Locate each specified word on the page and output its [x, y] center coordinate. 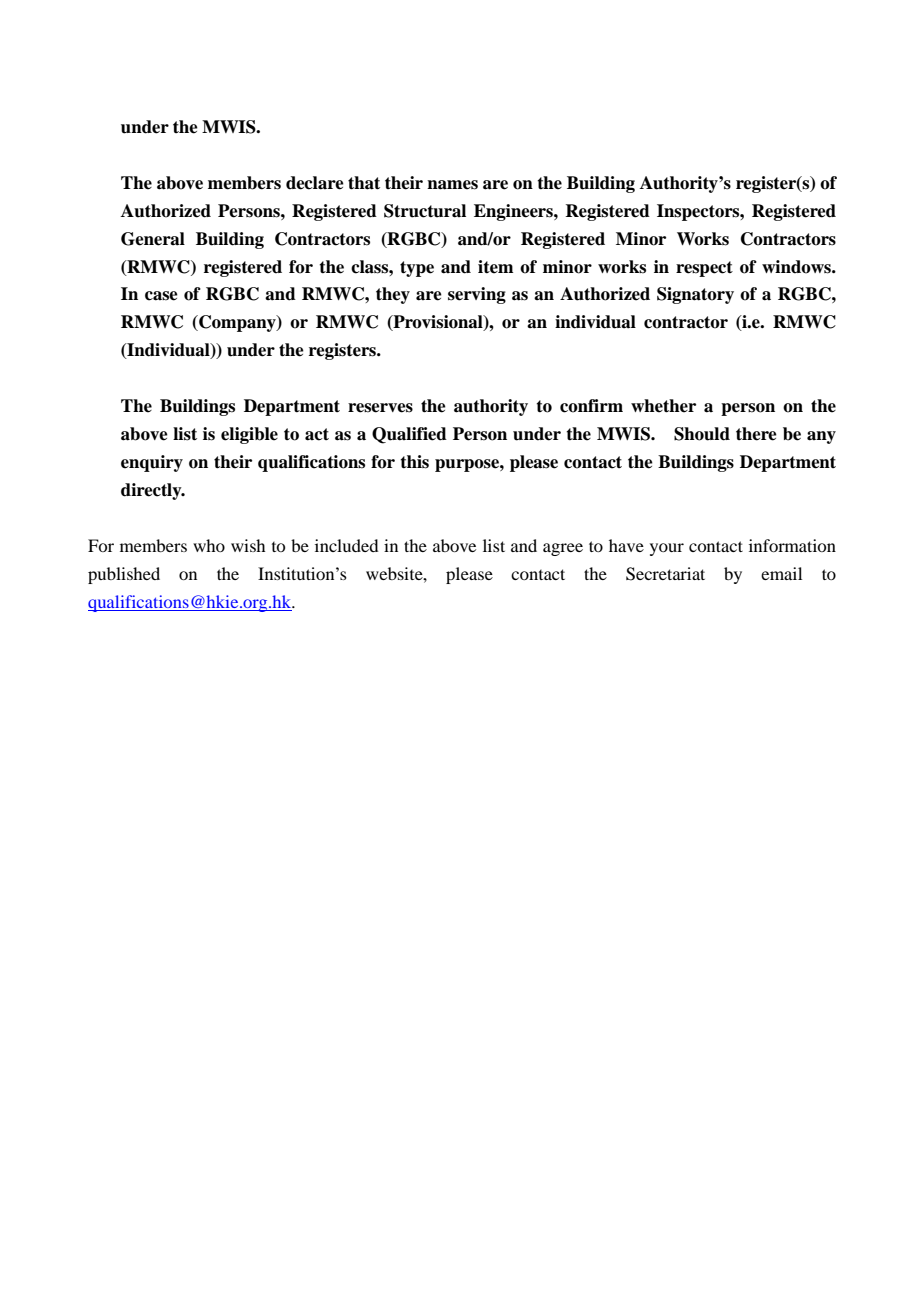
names [452, 185]
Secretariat [665, 574]
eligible [249, 435]
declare [315, 183]
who [209, 545]
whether [663, 406]
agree [563, 549]
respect [704, 269]
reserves [380, 408]
